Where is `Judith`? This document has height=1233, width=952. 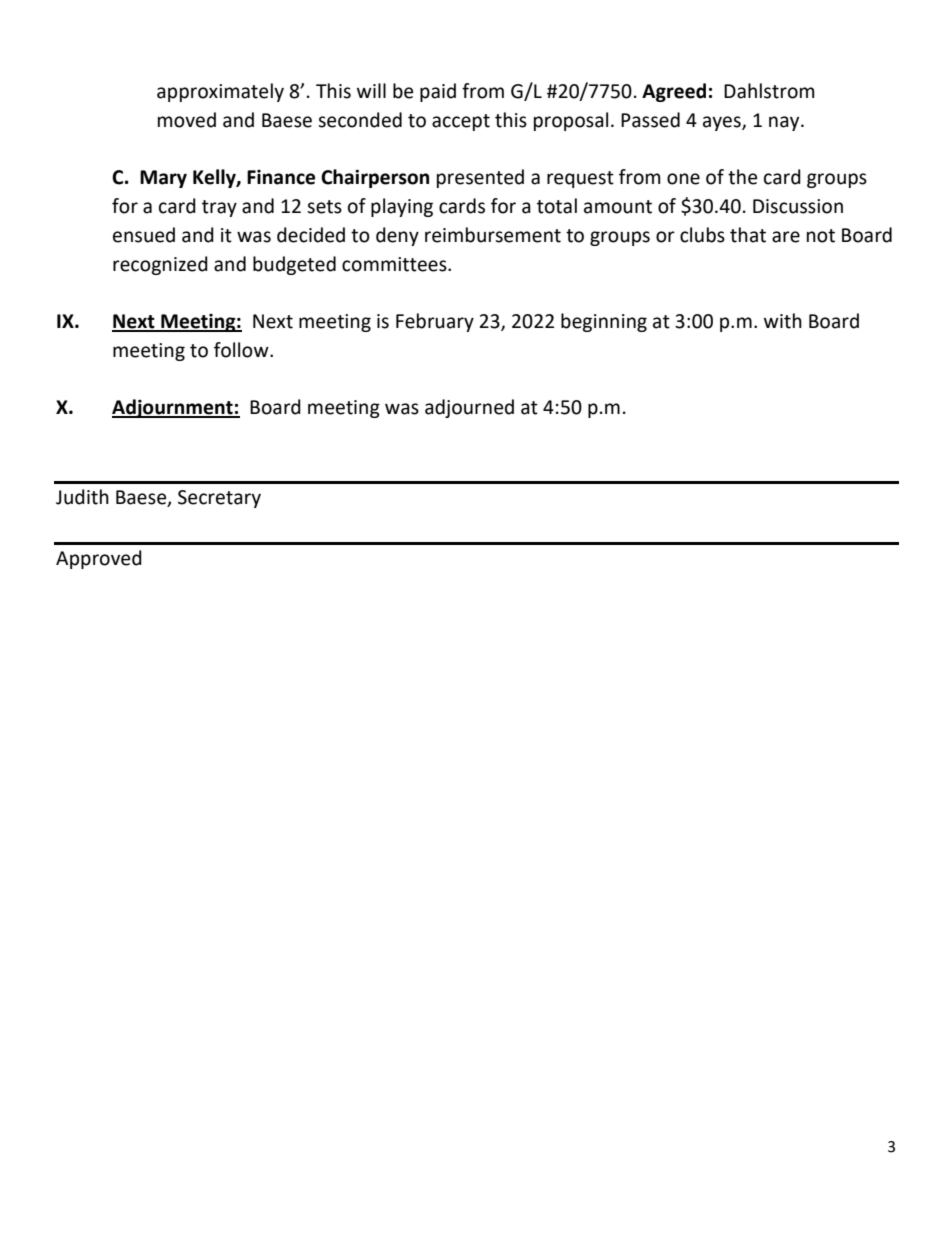
Judith is located at coordinates (82, 497).
